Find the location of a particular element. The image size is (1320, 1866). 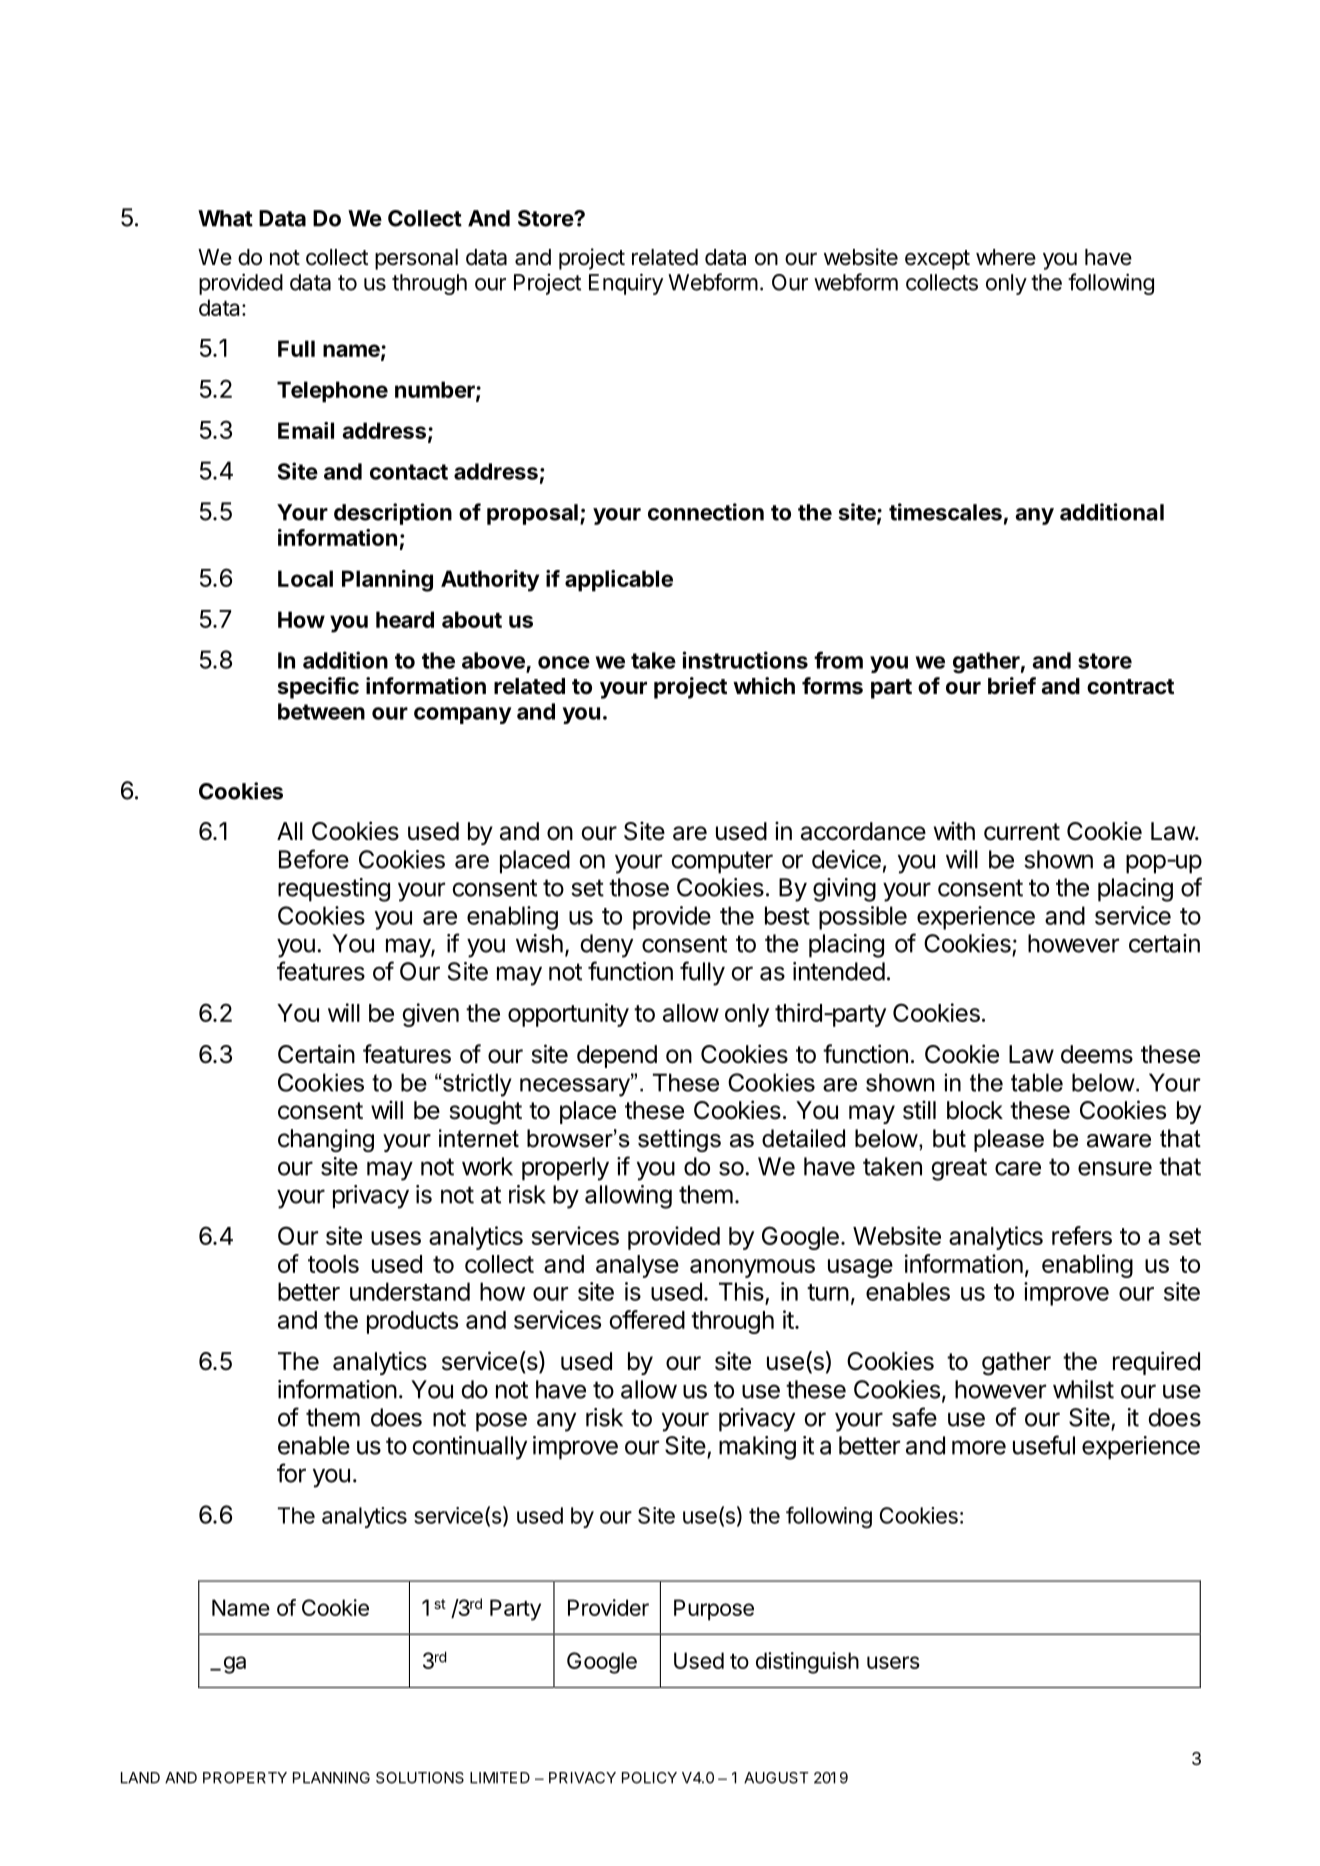

analyse is located at coordinates (637, 1266).
